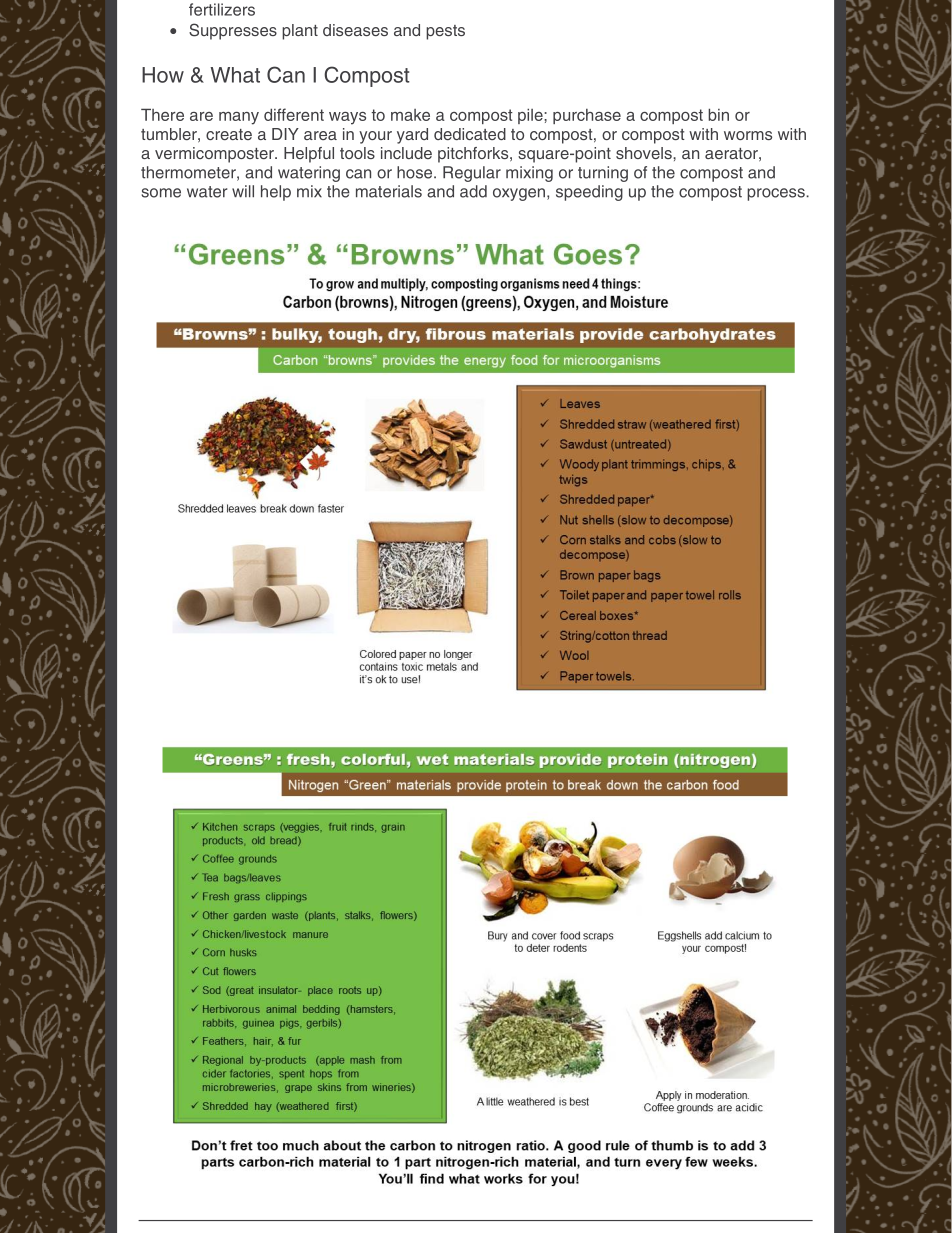 This image has height=1233, width=952. What do you see at coordinates (748, 135) in the image?
I see `worms` at bounding box center [748, 135].
